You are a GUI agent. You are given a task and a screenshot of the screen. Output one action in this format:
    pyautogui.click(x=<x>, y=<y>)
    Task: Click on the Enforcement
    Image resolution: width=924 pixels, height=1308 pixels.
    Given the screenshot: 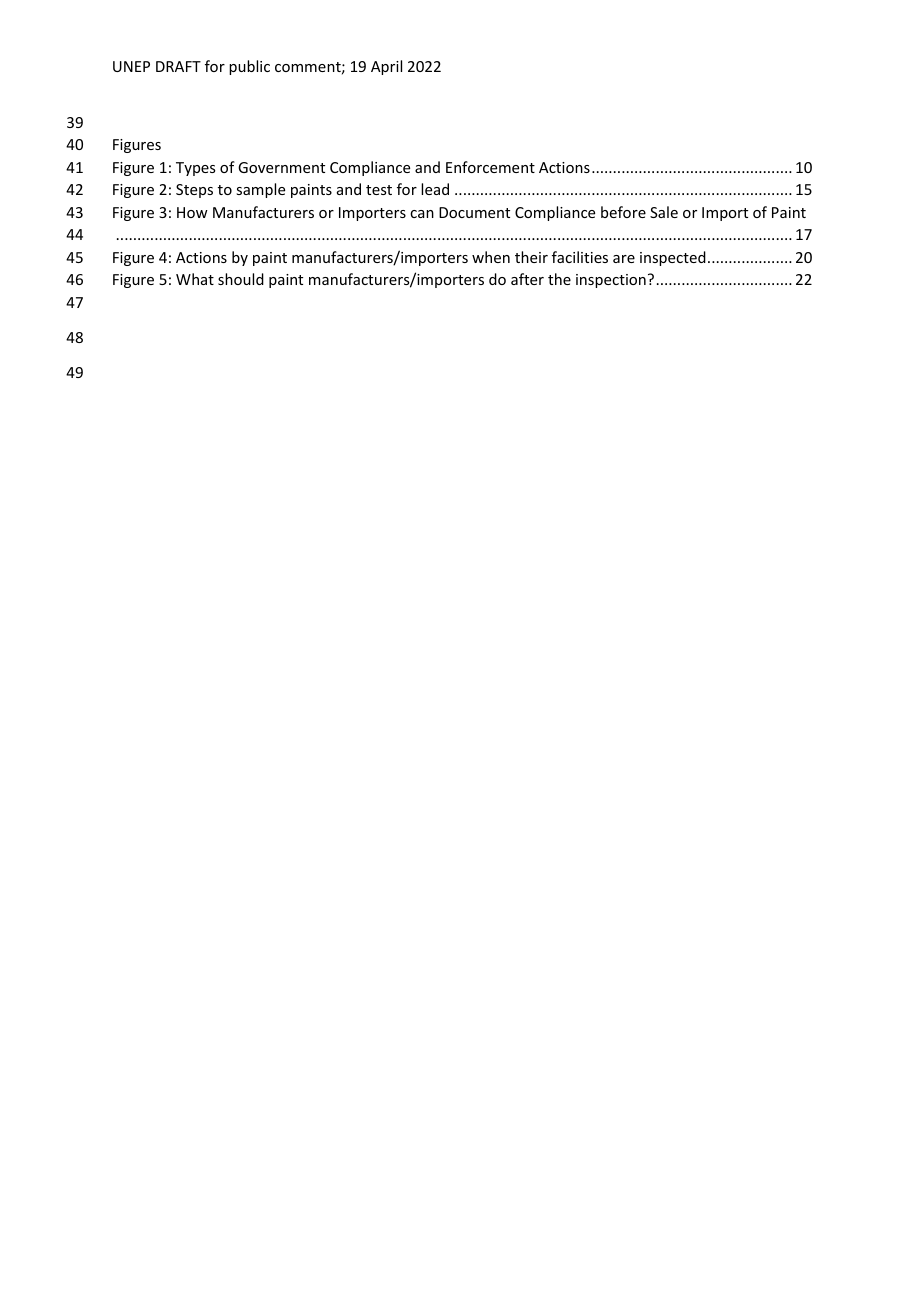 What is the action you would take?
    pyautogui.click(x=490, y=167)
